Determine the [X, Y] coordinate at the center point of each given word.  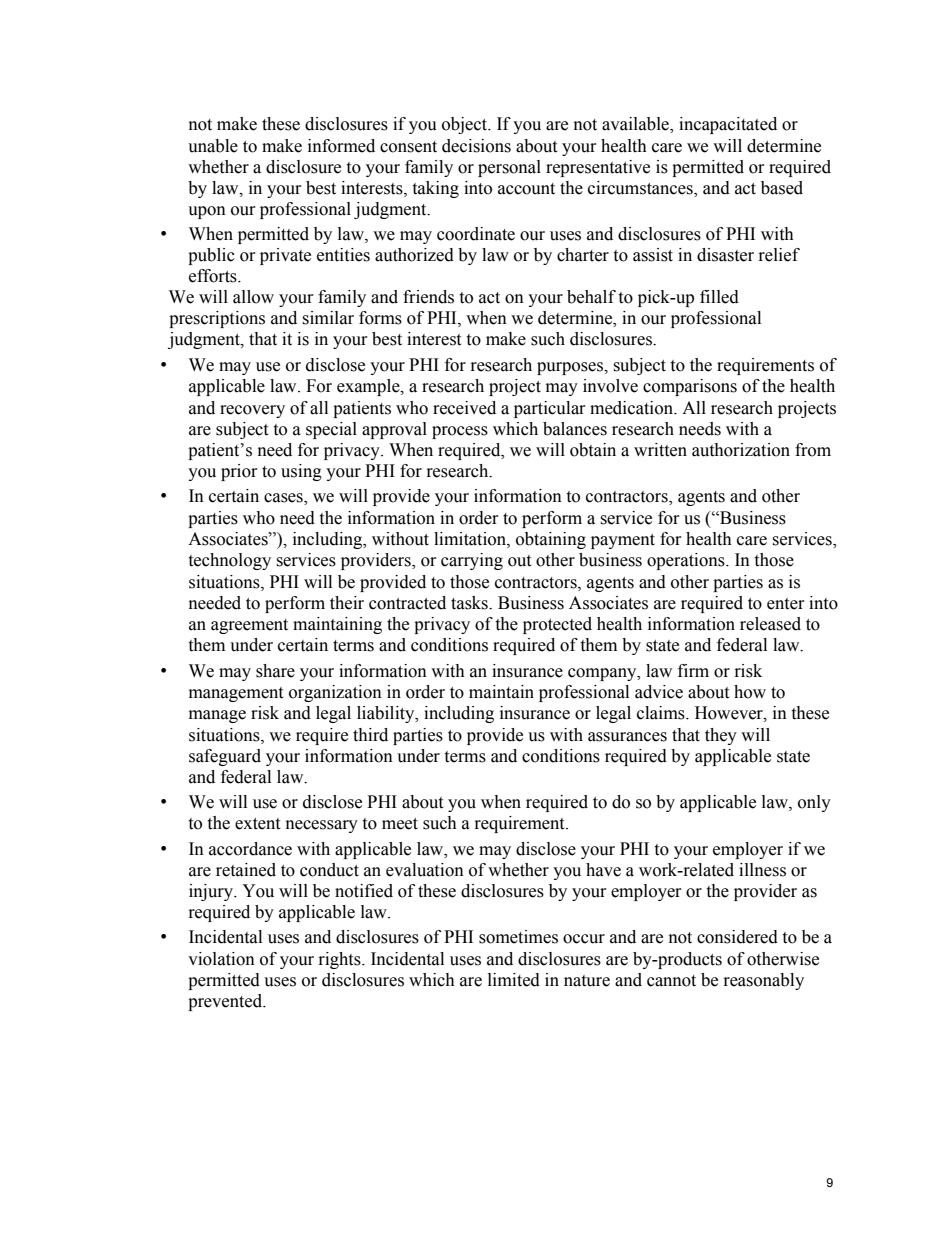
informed [341, 146]
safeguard [225, 757]
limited [514, 980]
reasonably [764, 981]
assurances [627, 737]
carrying [472, 561]
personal [509, 168]
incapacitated [728, 125]
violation [221, 959]
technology [229, 561]
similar [328, 318]
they [721, 736]
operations [687, 561]
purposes [571, 368]
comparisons [690, 387]
